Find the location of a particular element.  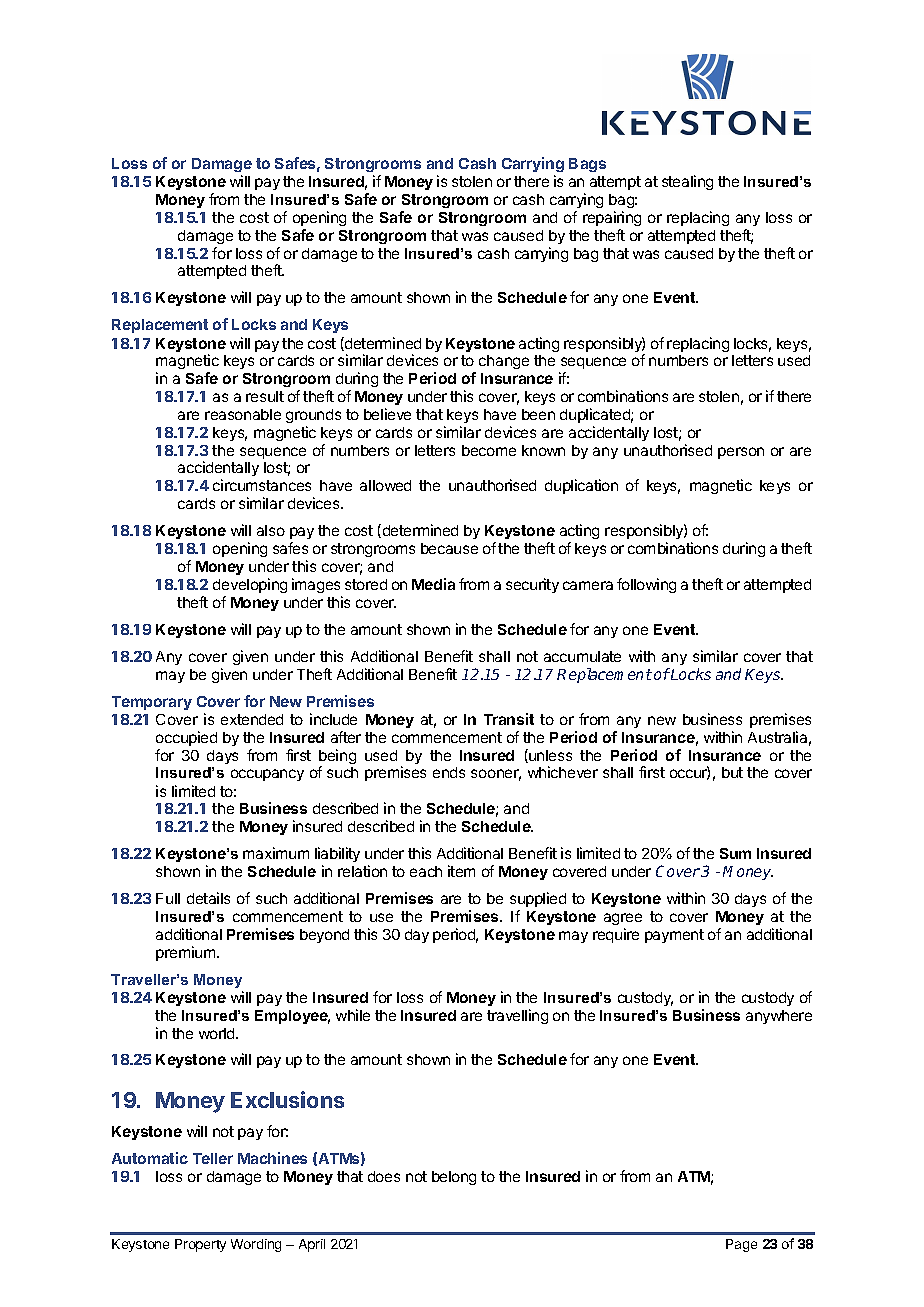

following is located at coordinates (646, 585).
